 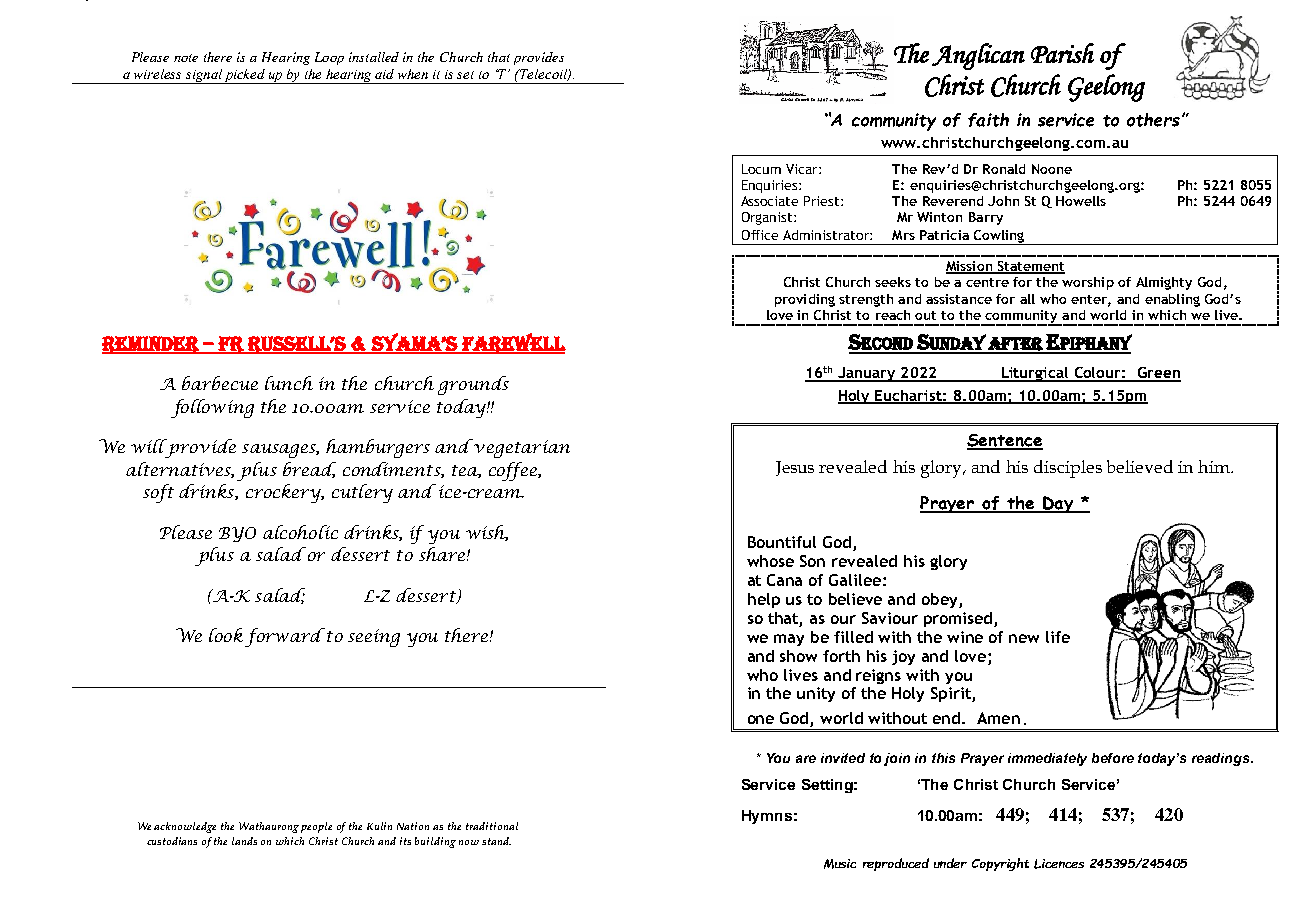 I want to click on disciples, so click(x=1068, y=469).
